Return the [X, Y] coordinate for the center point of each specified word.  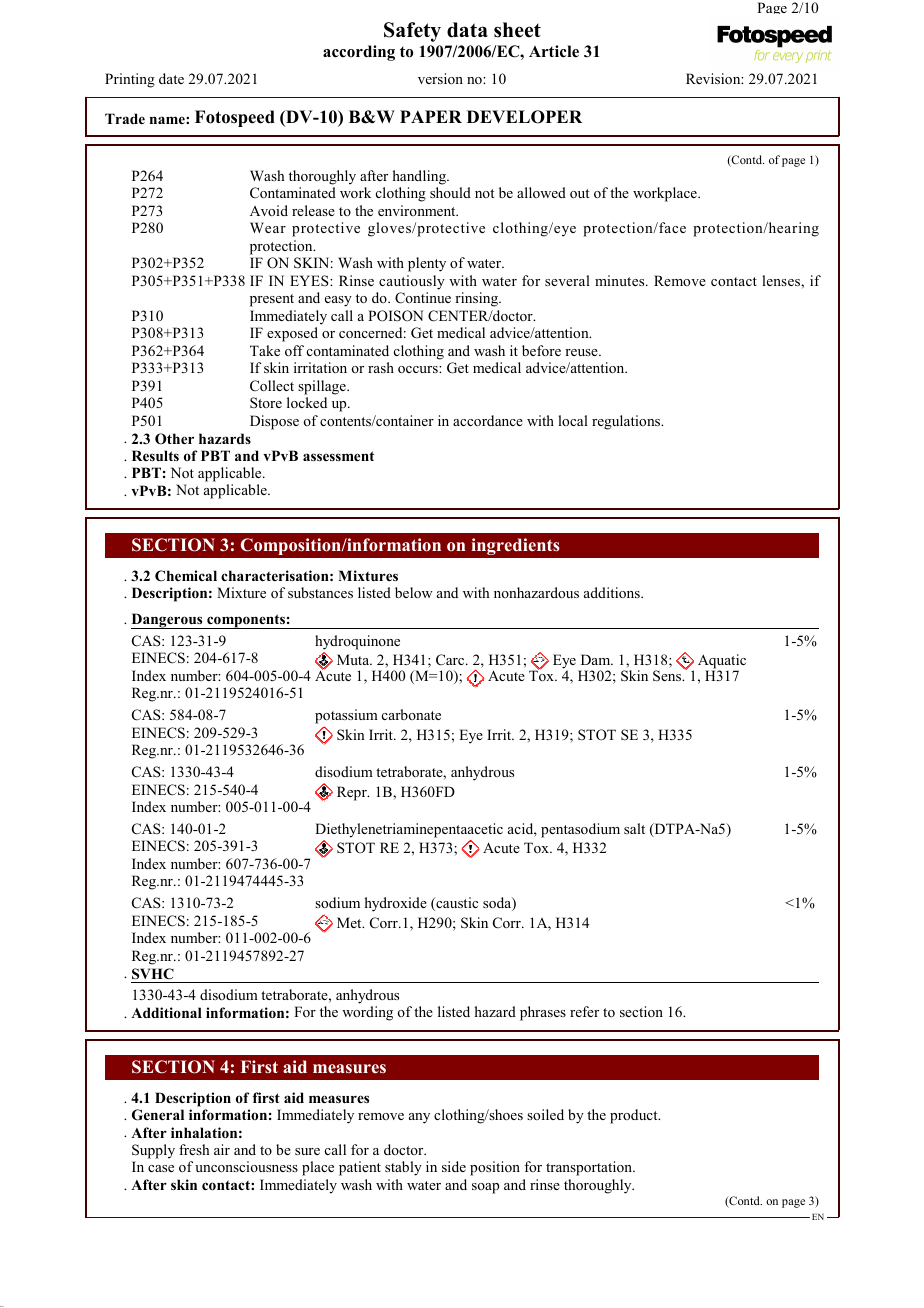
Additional [166, 1012]
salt [634, 828]
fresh [194, 1149]
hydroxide [396, 904]
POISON [395, 316]
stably [403, 1168]
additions [613, 592]
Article [554, 51]
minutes [621, 280]
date [171, 78]
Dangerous [168, 621]
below [414, 592]
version [440, 78]
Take [265, 350]
